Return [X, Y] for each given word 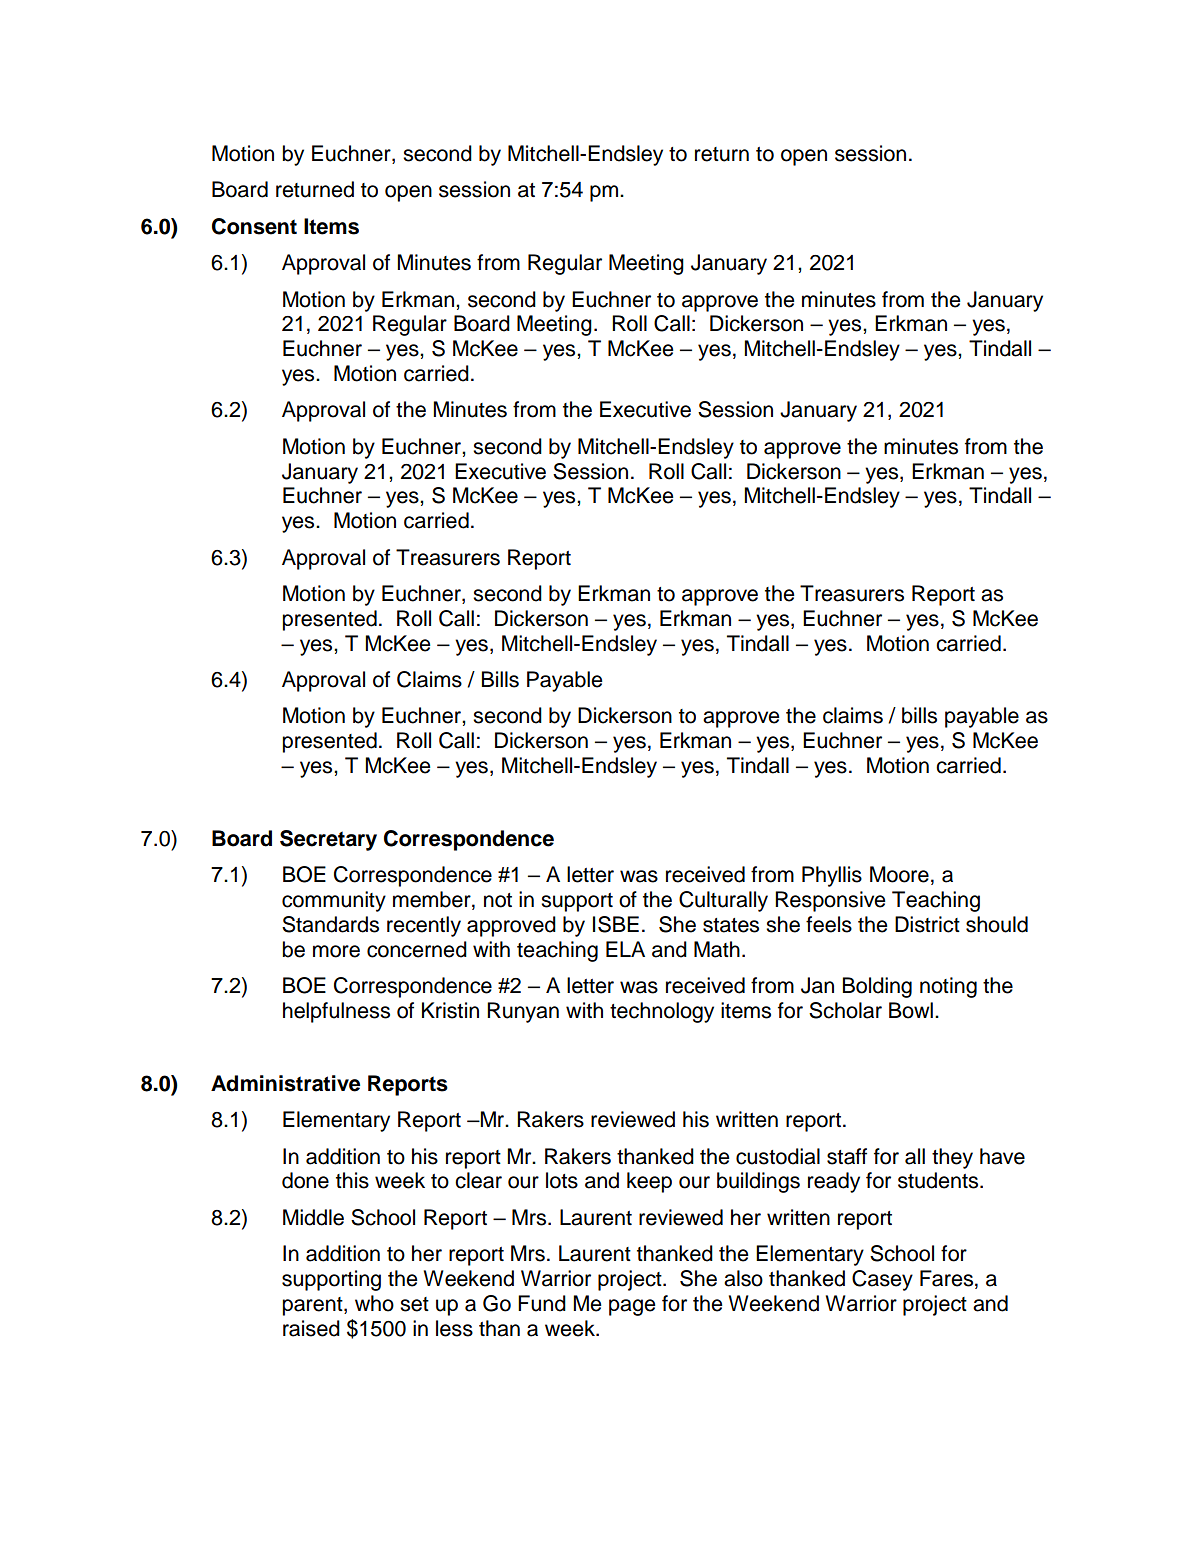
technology [662, 1012]
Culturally [723, 901]
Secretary [328, 840]
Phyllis [832, 876]
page [632, 1307]
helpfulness [336, 1012]
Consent [254, 226]
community [334, 901]
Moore [899, 874]
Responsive [830, 901]
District [927, 924]
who [374, 1303]
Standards [330, 924]
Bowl [911, 1010]
